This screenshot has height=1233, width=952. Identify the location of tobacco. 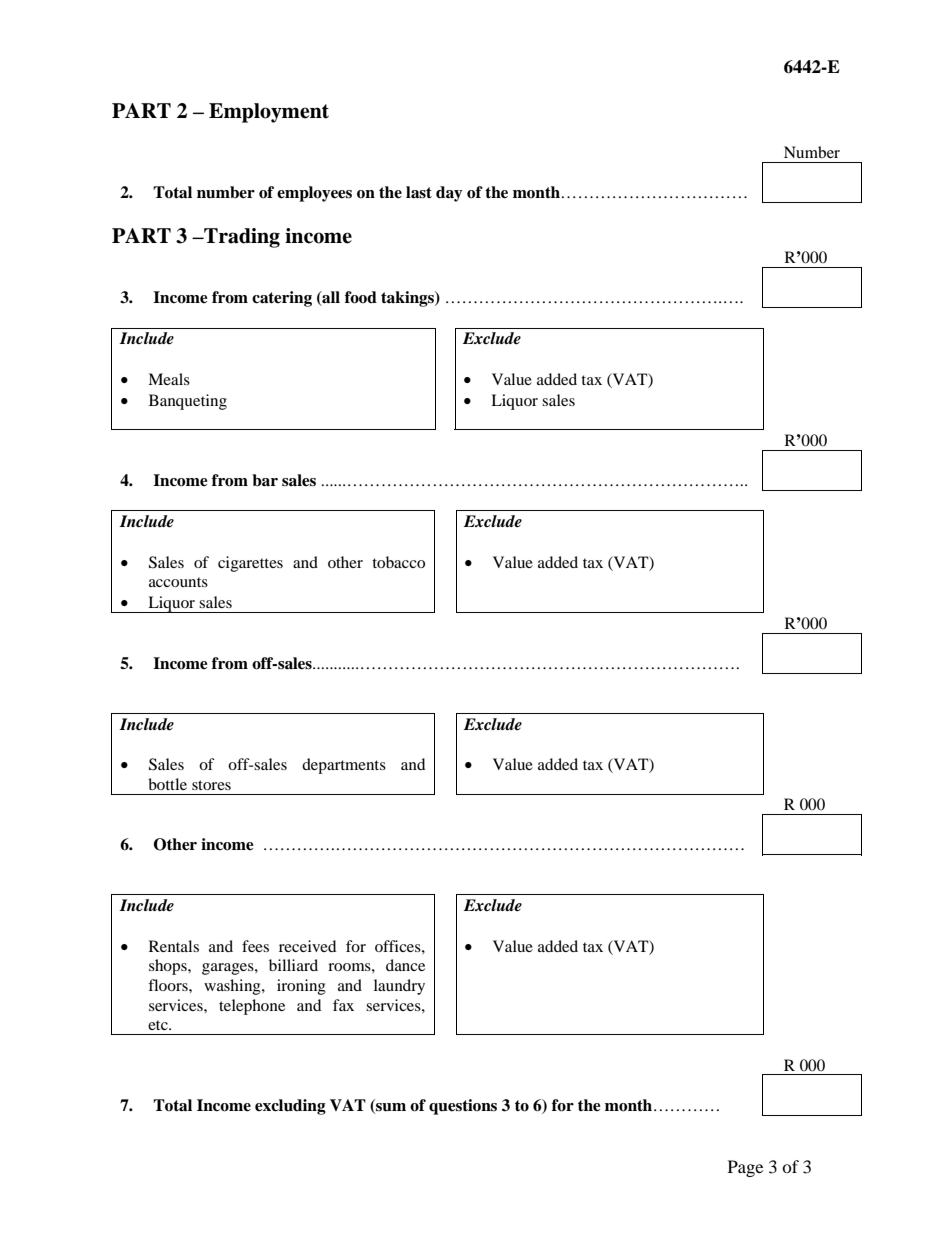
(398, 562).
